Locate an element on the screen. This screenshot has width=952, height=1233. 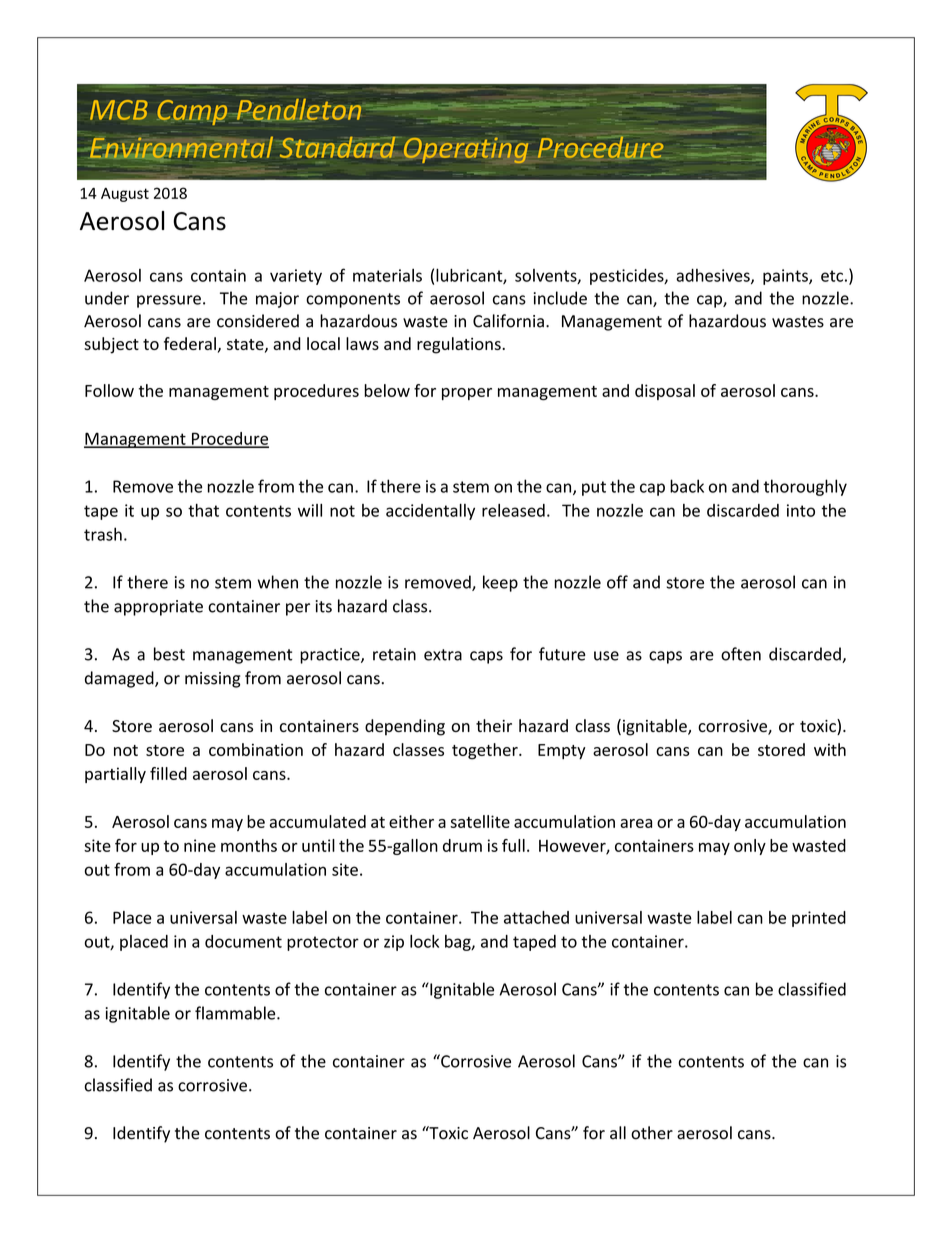
together is located at coordinates (486, 751).
